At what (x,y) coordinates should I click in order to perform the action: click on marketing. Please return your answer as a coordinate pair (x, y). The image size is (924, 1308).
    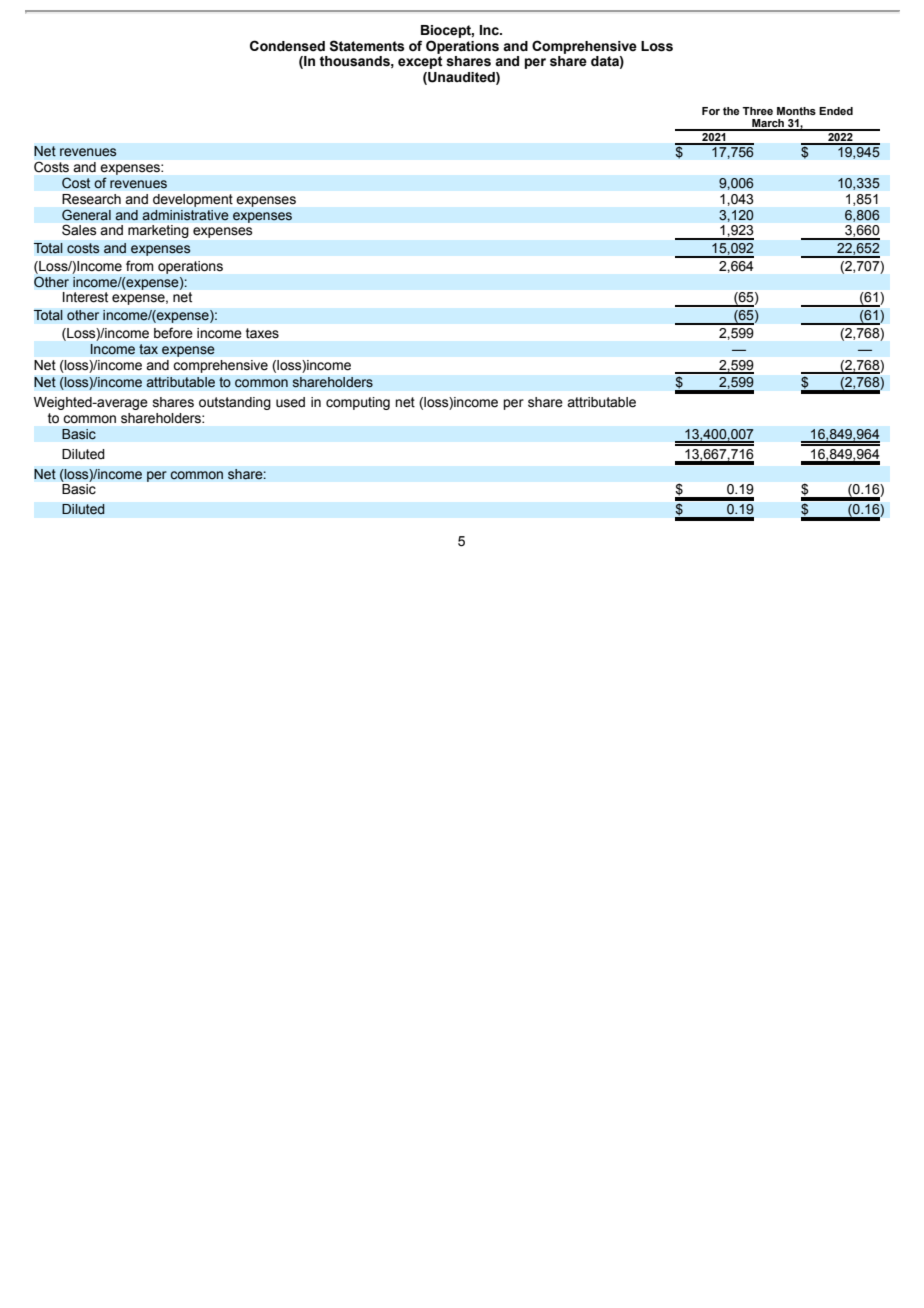
    Looking at the image, I should click on (158, 231).
